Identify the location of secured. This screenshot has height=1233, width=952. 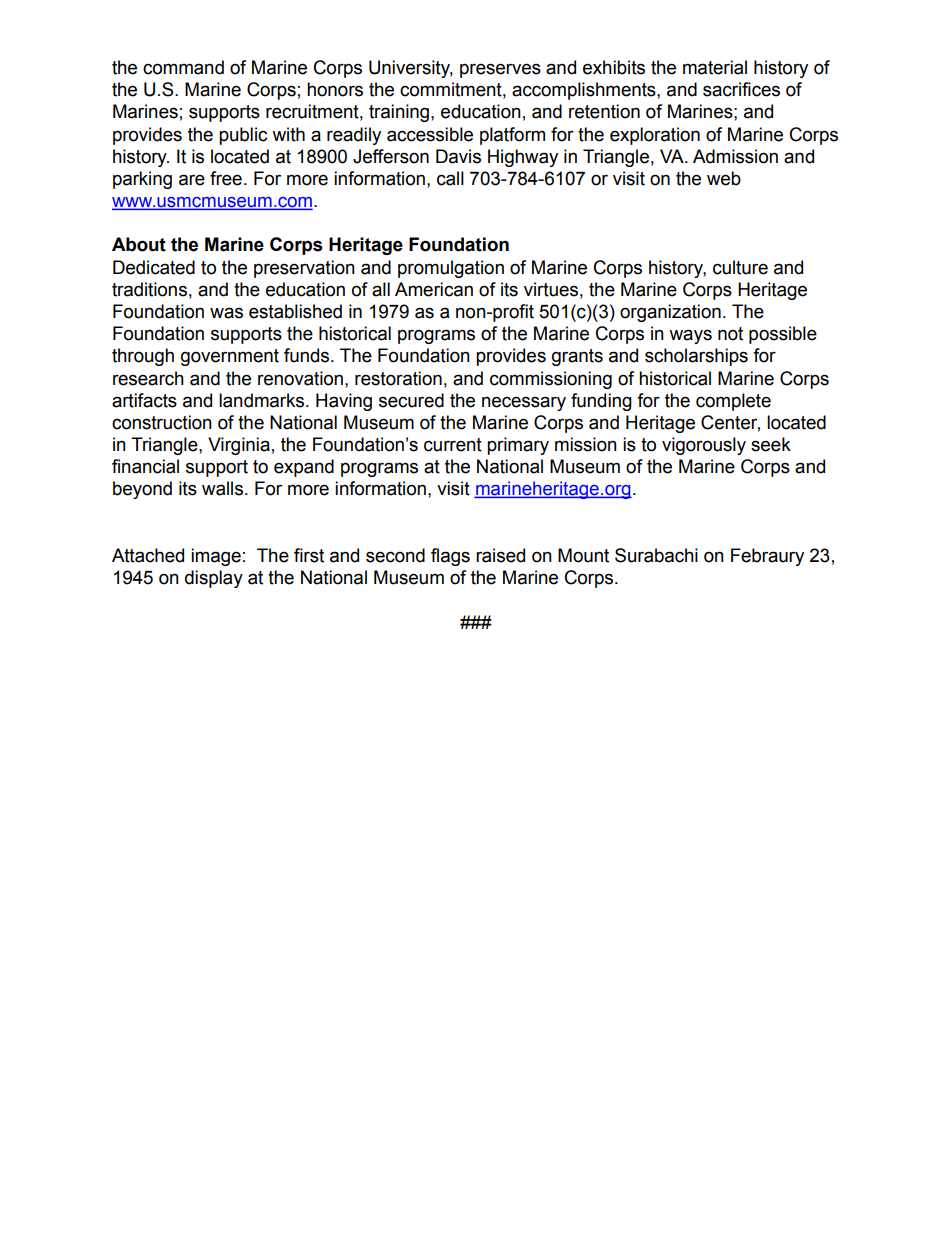
(411, 400).
